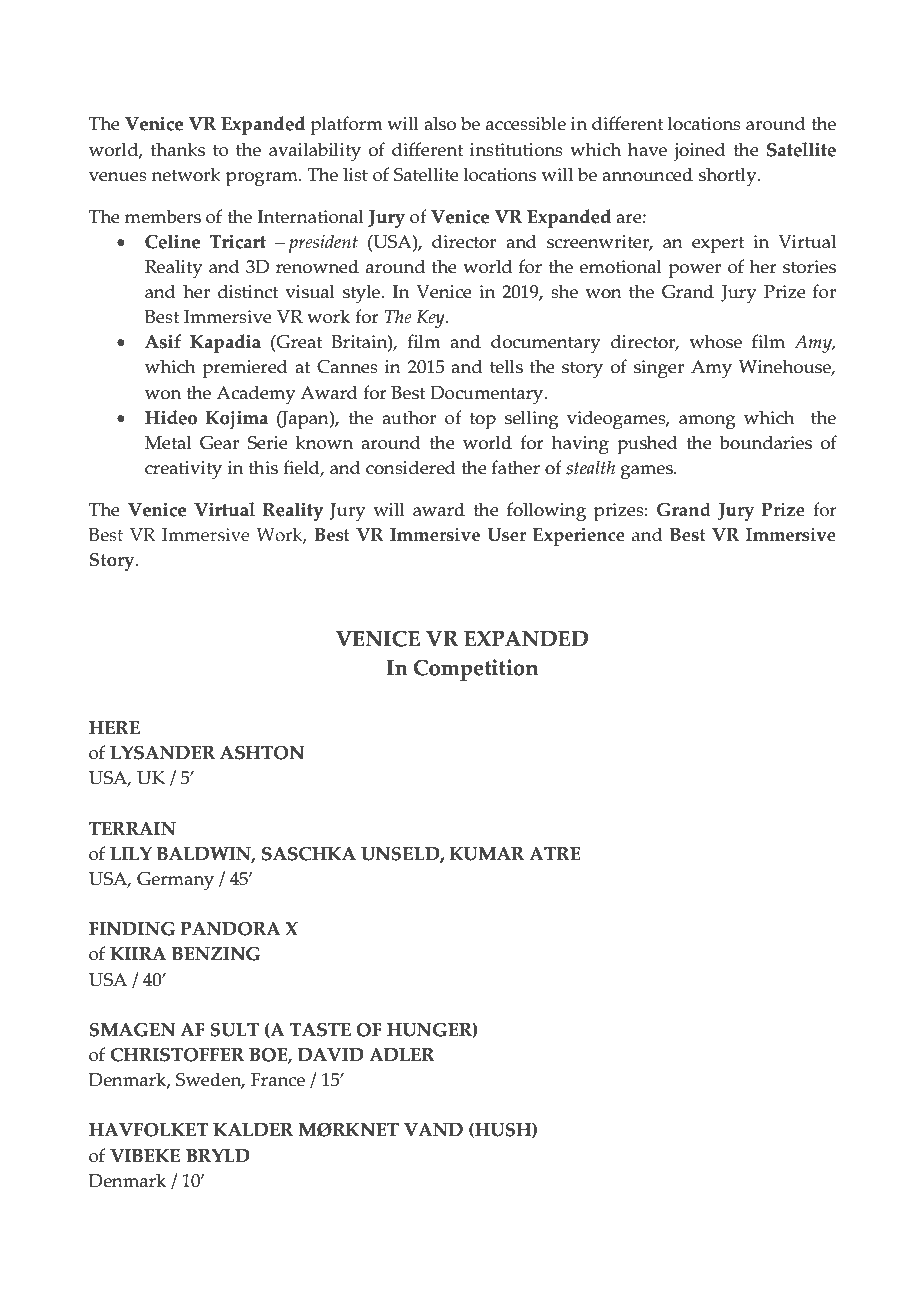  I want to click on also, so click(440, 123).
